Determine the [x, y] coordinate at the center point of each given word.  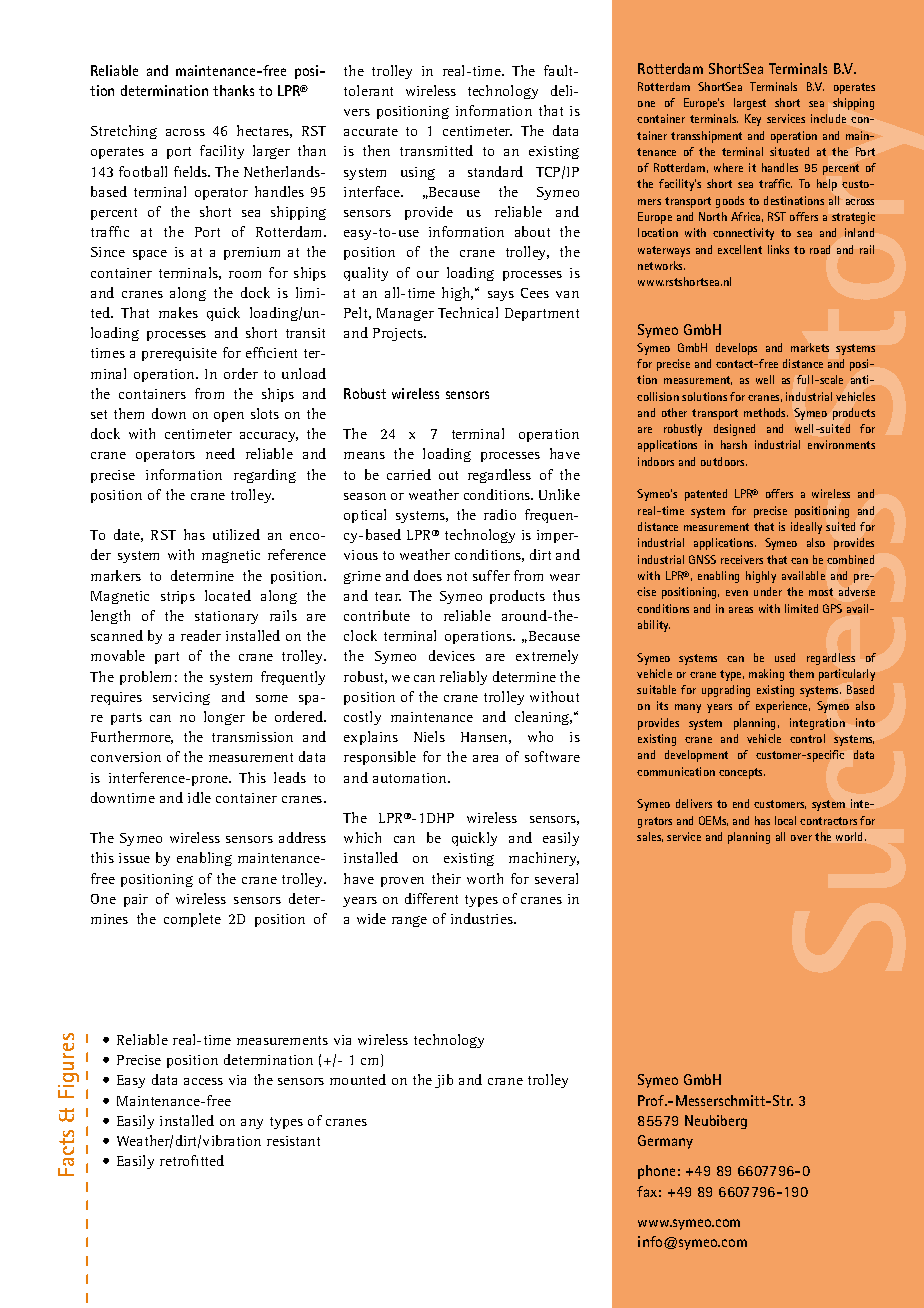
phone [656, 1172]
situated [789, 151]
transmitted [436, 150]
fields [192, 171]
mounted [358, 1079]
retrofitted [192, 1160]
